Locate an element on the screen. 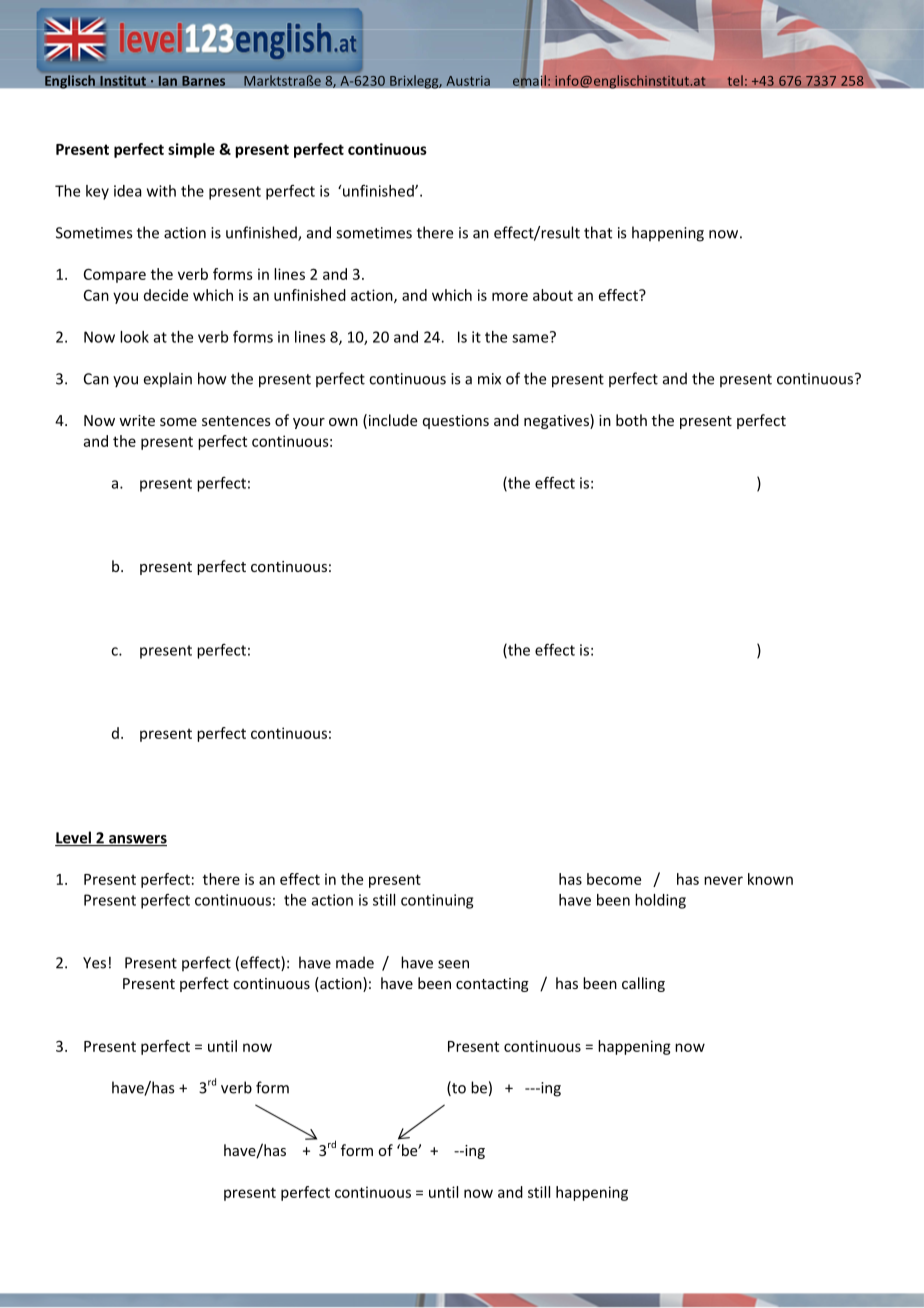 The height and width of the screenshot is (1308, 924). both is located at coordinates (631, 420).
